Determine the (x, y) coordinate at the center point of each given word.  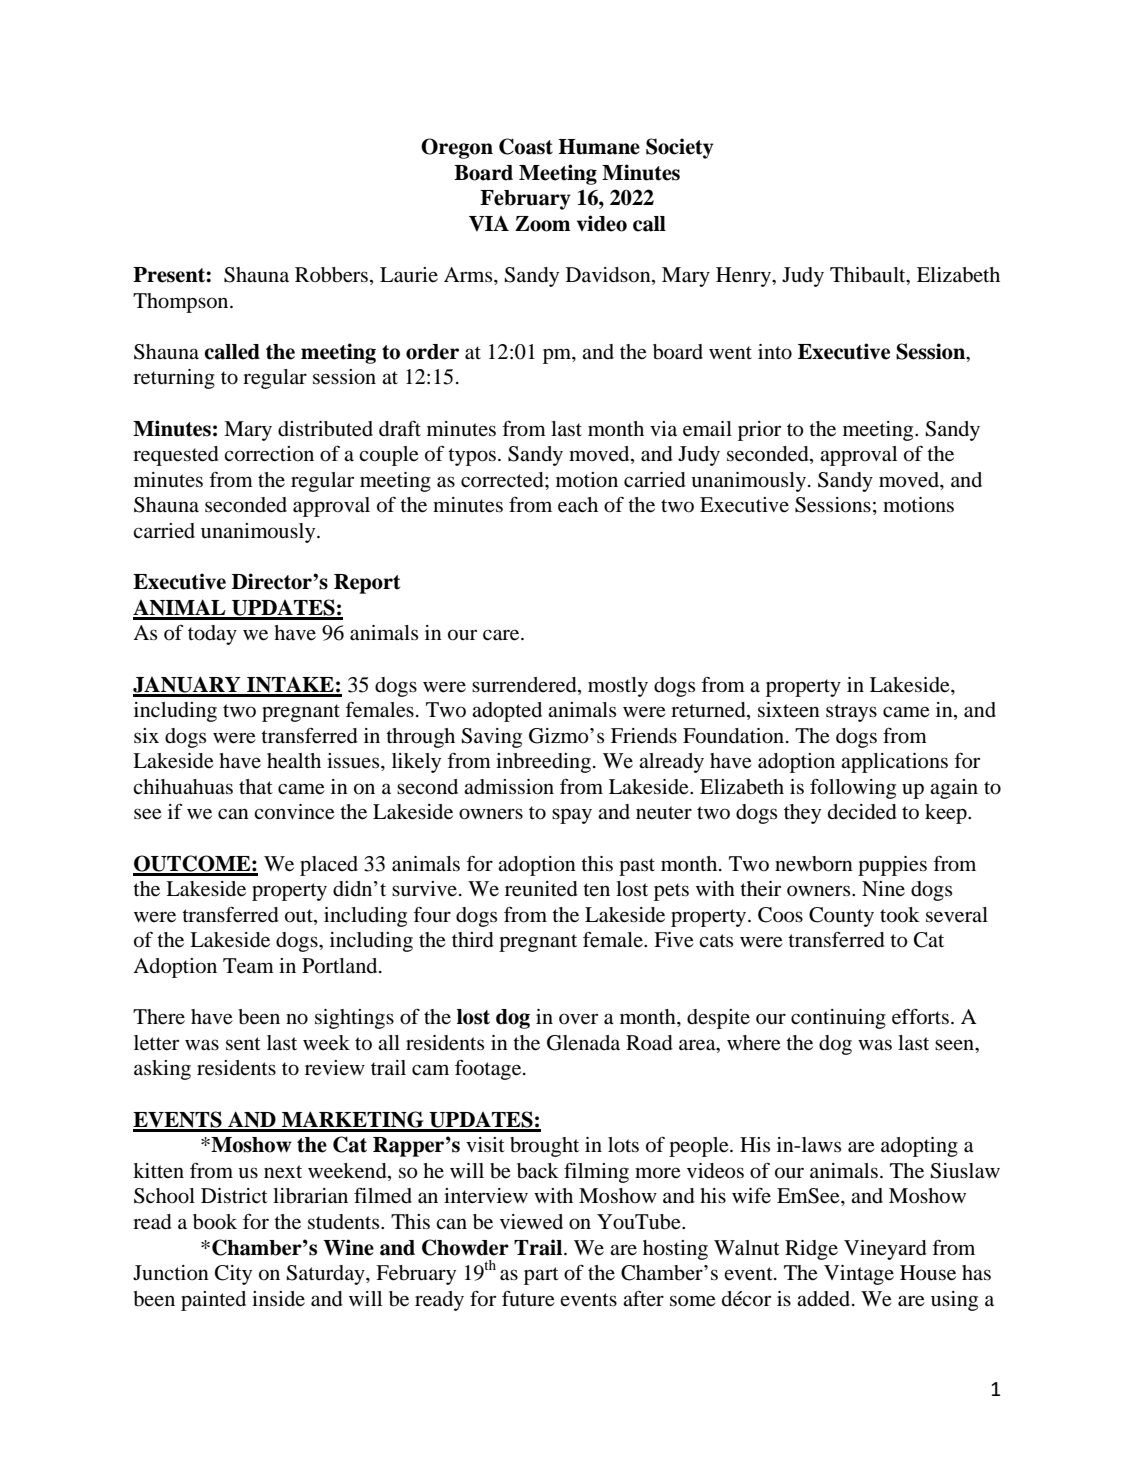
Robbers (333, 276)
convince (294, 812)
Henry (744, 277)
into (775, 352)
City (233, 1275)
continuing (838, 1019)
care (502, 635)
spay (572, 816)
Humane (599, 147)
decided (862, 812)
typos (472, 457)
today (212, 635)
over (578, 1019)
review (335, 1068)
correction (269, 454)
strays (851, 713)
